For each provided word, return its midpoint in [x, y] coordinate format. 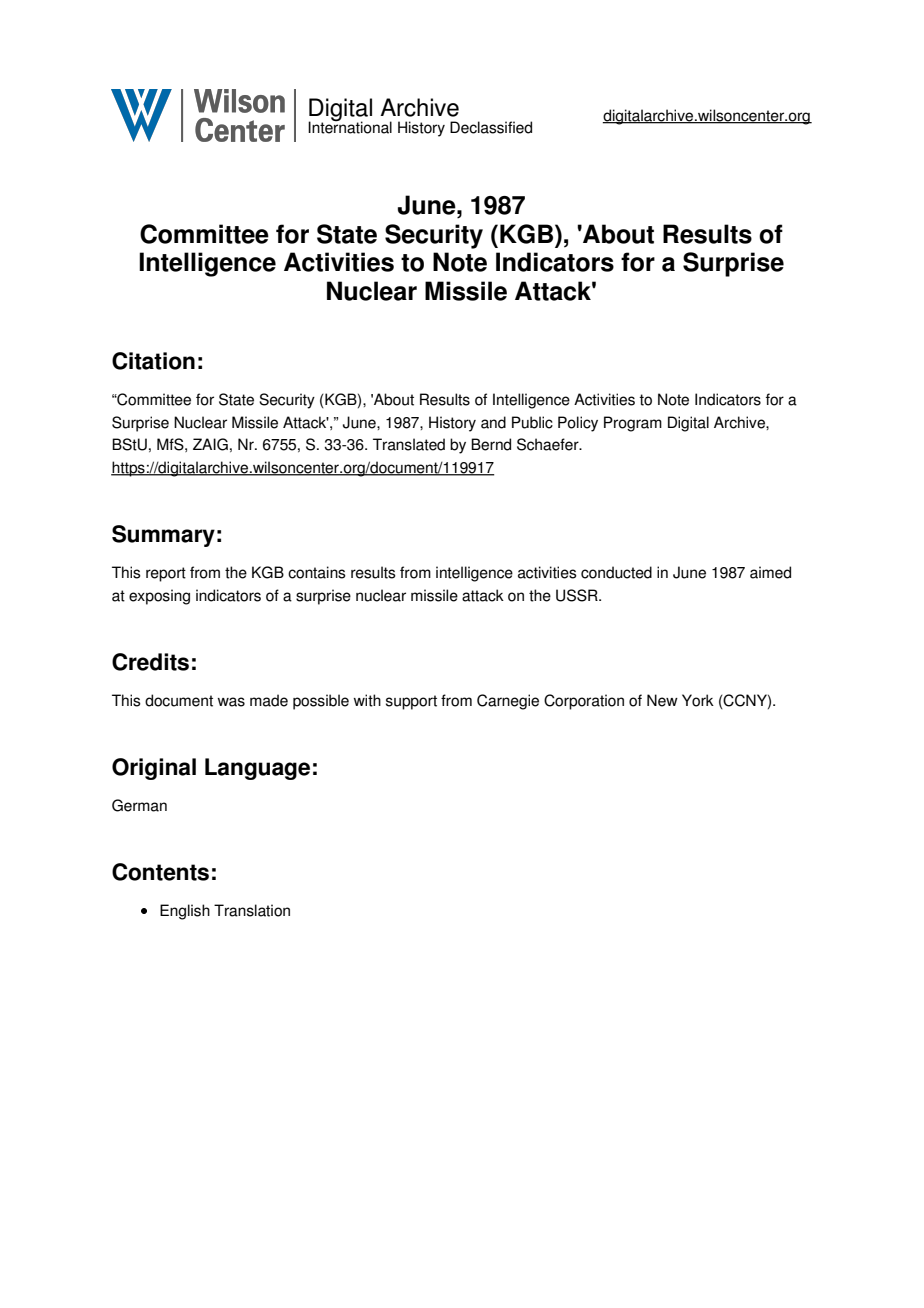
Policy [578, 424]
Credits [150, 662]
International [350, 126]
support [411, 702]
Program [633, 424]
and [493, 422]
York [698, 700]
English [185, 912]
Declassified [491, 127]
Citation [153, 361]
